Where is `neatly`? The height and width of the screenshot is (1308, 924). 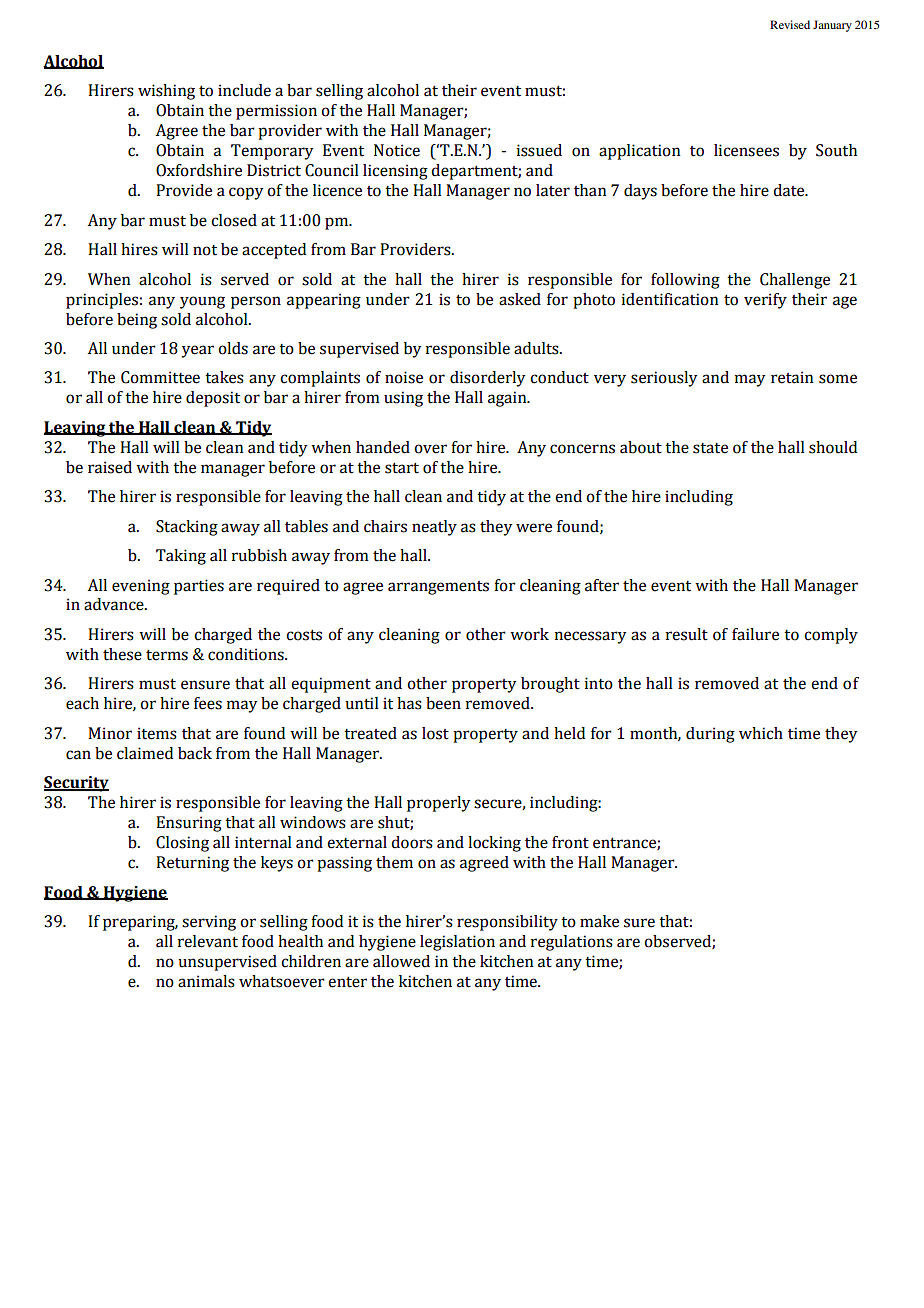 neatly is located at coordinates (434, 528).
